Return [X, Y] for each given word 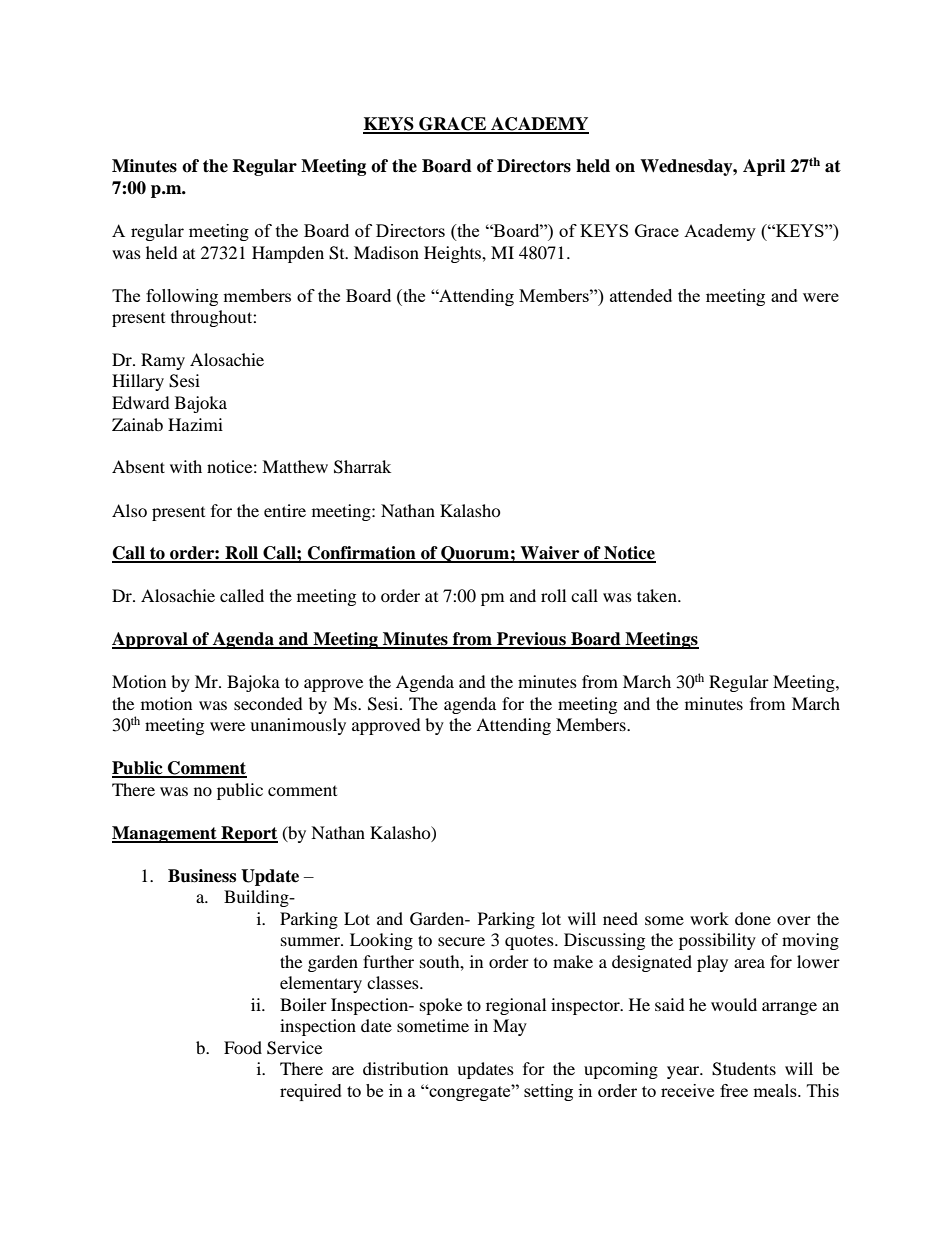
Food [243, 1047]
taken [658, 595]
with [186, 466]
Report [248, 834]
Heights [453, 254]
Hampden [288, 254]
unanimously [298, 726]
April [764, 167]
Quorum [475, 554]
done [753, 918]
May [510, 1027]
